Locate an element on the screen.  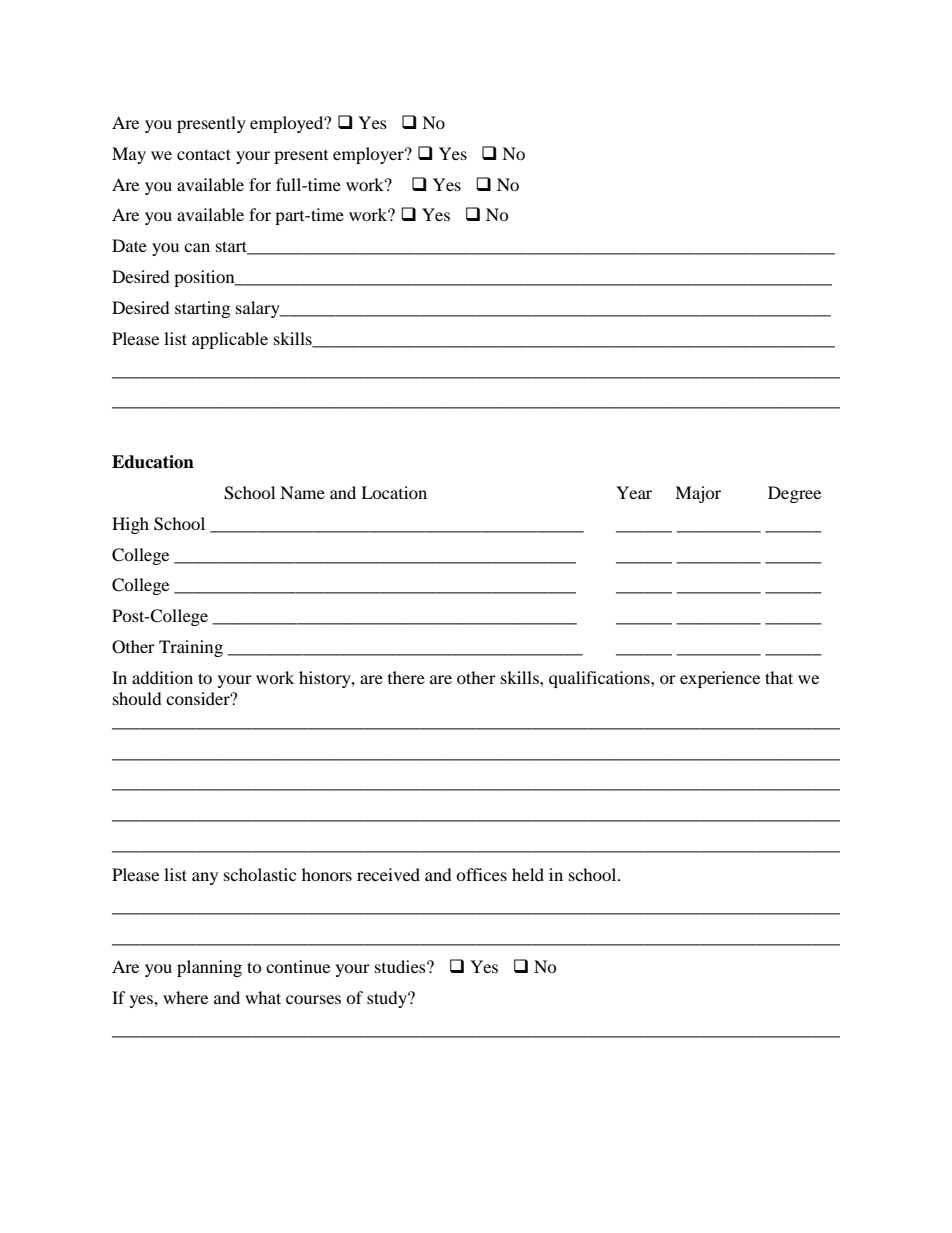
contact is located at coordinates (204, 154).
